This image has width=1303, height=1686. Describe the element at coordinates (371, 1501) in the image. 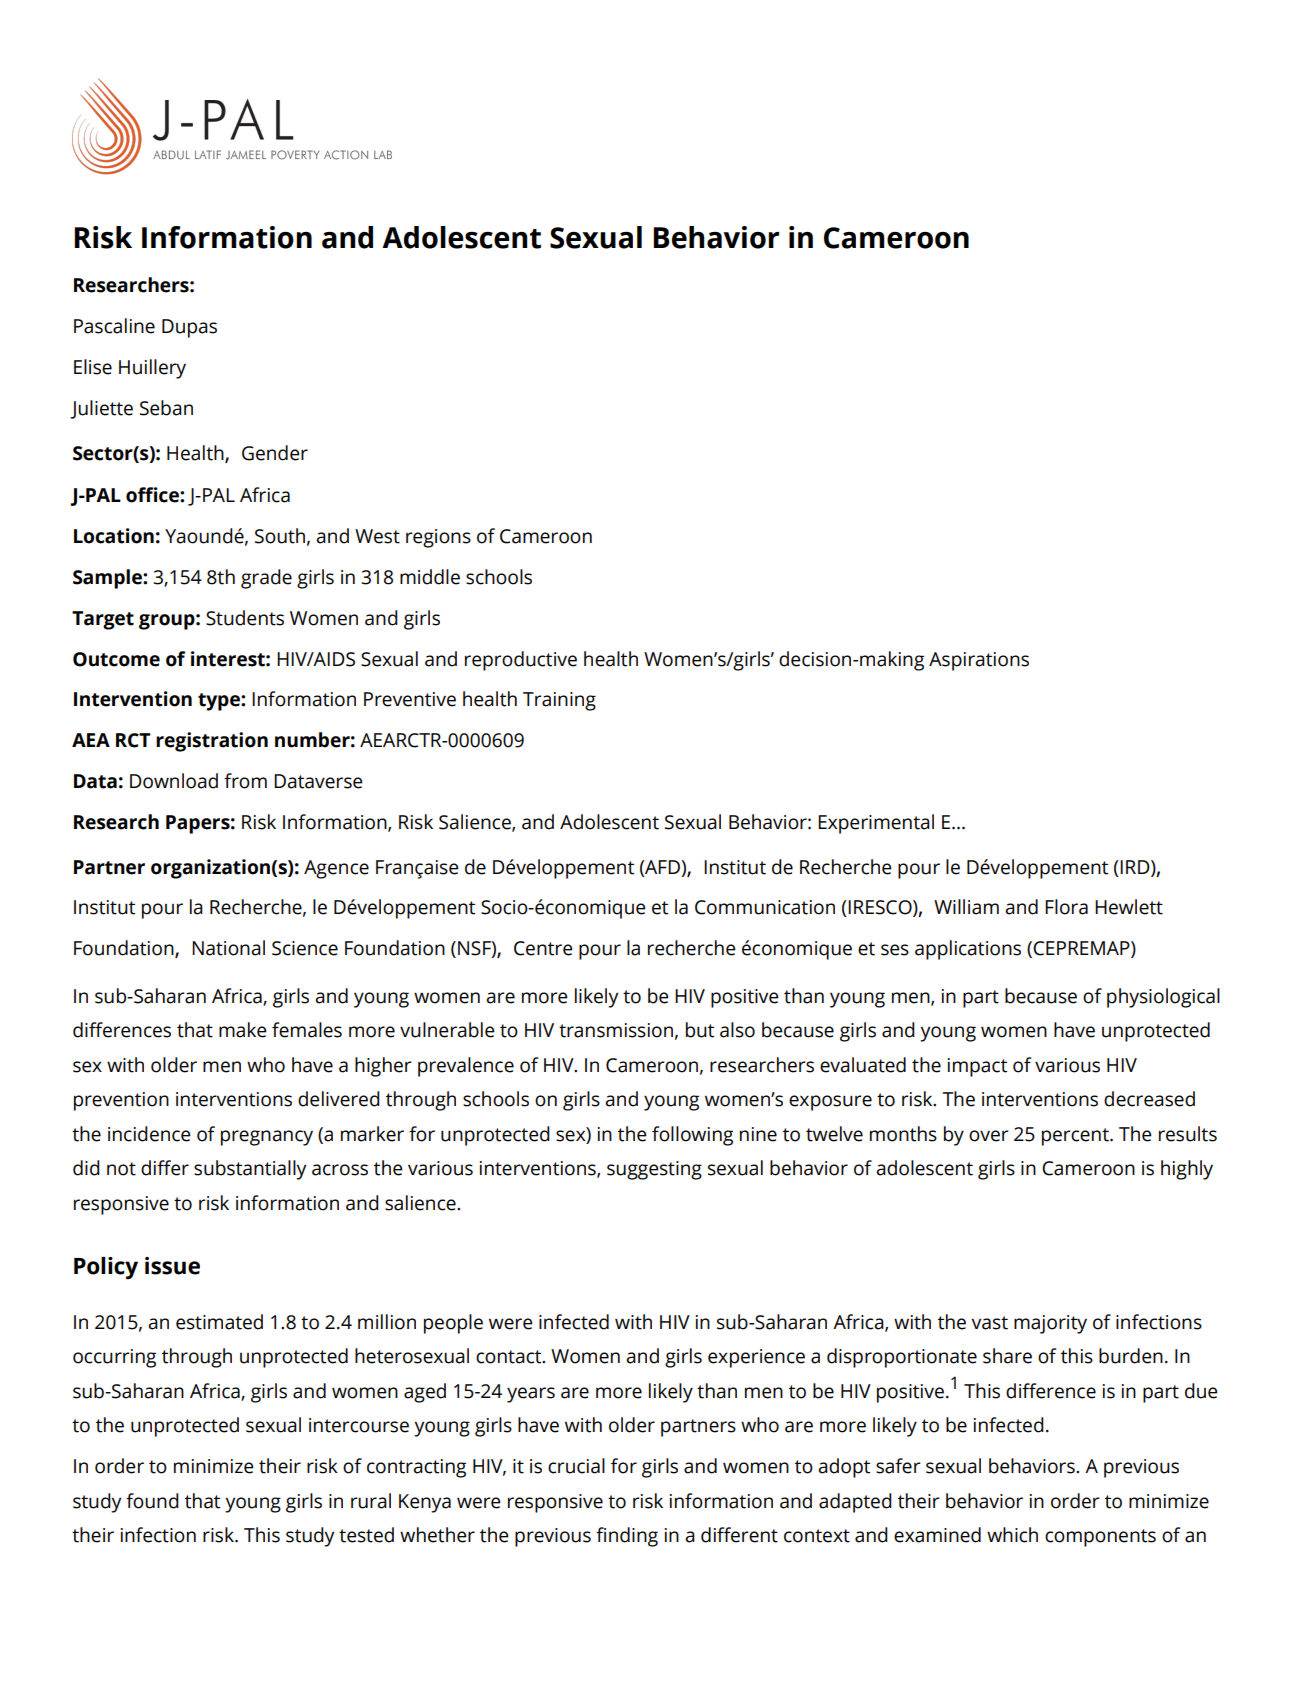

I see `rural` at that location.
